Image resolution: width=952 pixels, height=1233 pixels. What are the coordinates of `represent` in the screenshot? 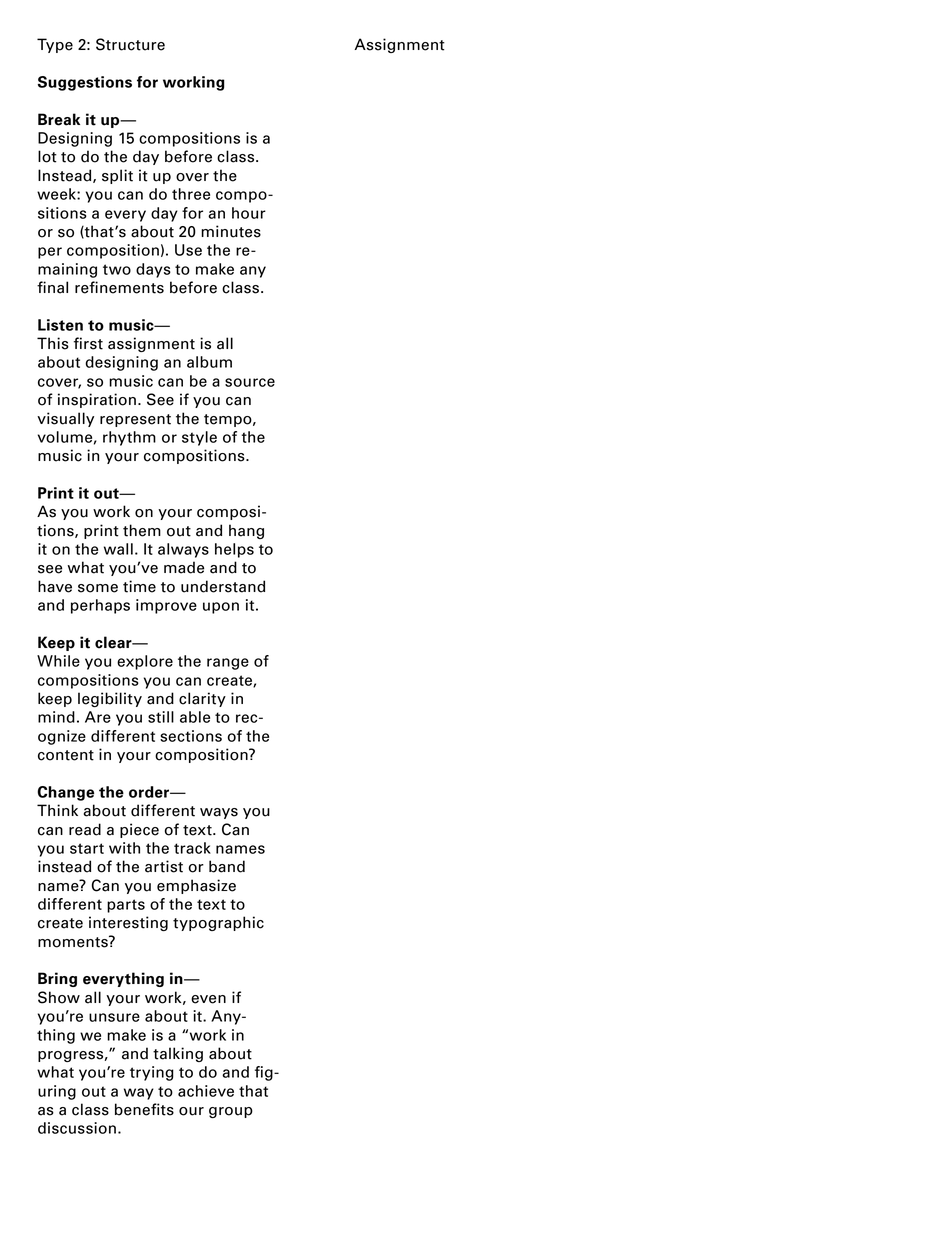 It's located at (135, 420).
